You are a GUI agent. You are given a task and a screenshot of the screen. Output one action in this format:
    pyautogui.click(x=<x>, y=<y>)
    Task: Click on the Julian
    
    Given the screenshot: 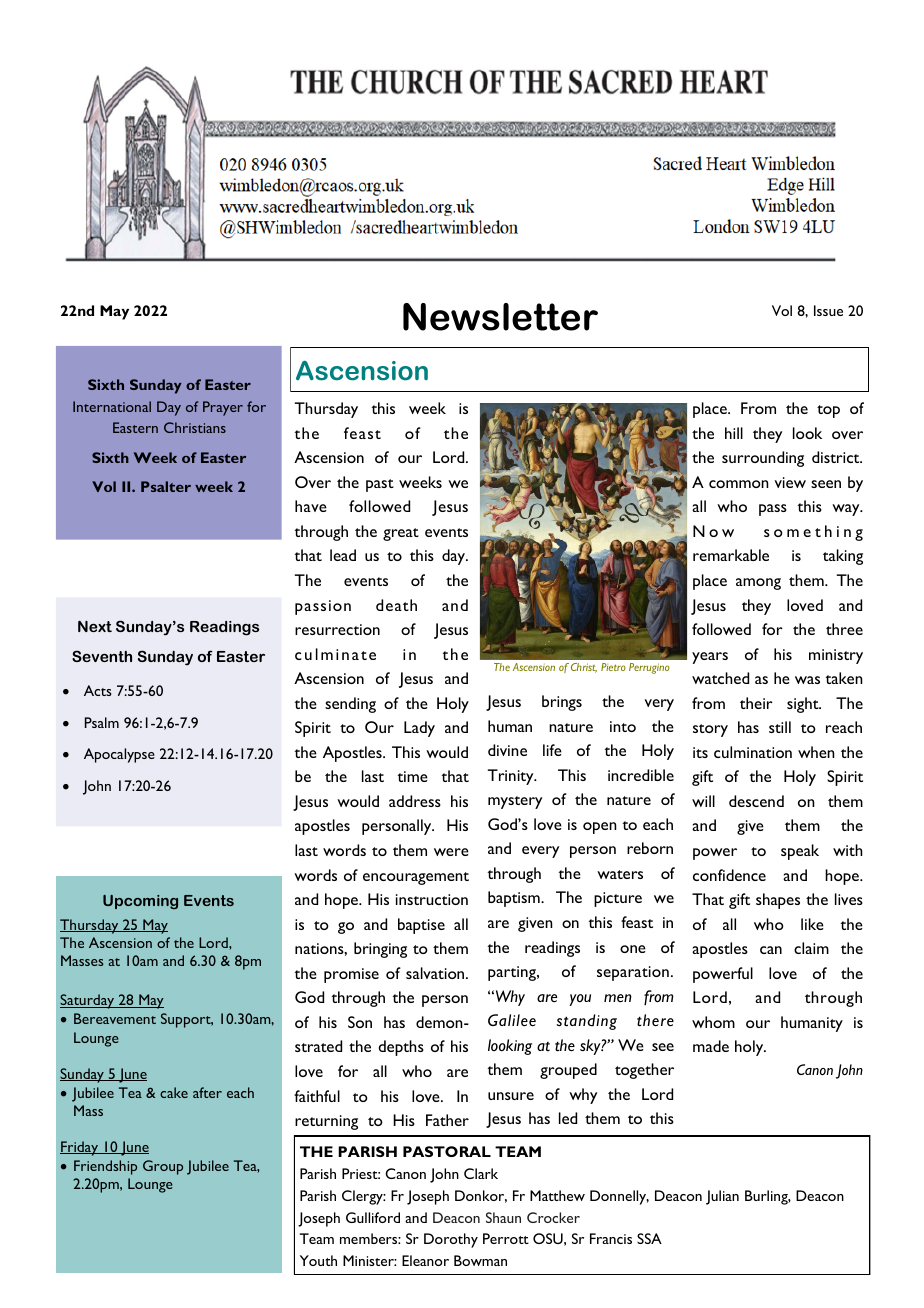 What is the action you would take?
    pyautogui.click(x=722, y=1197)
